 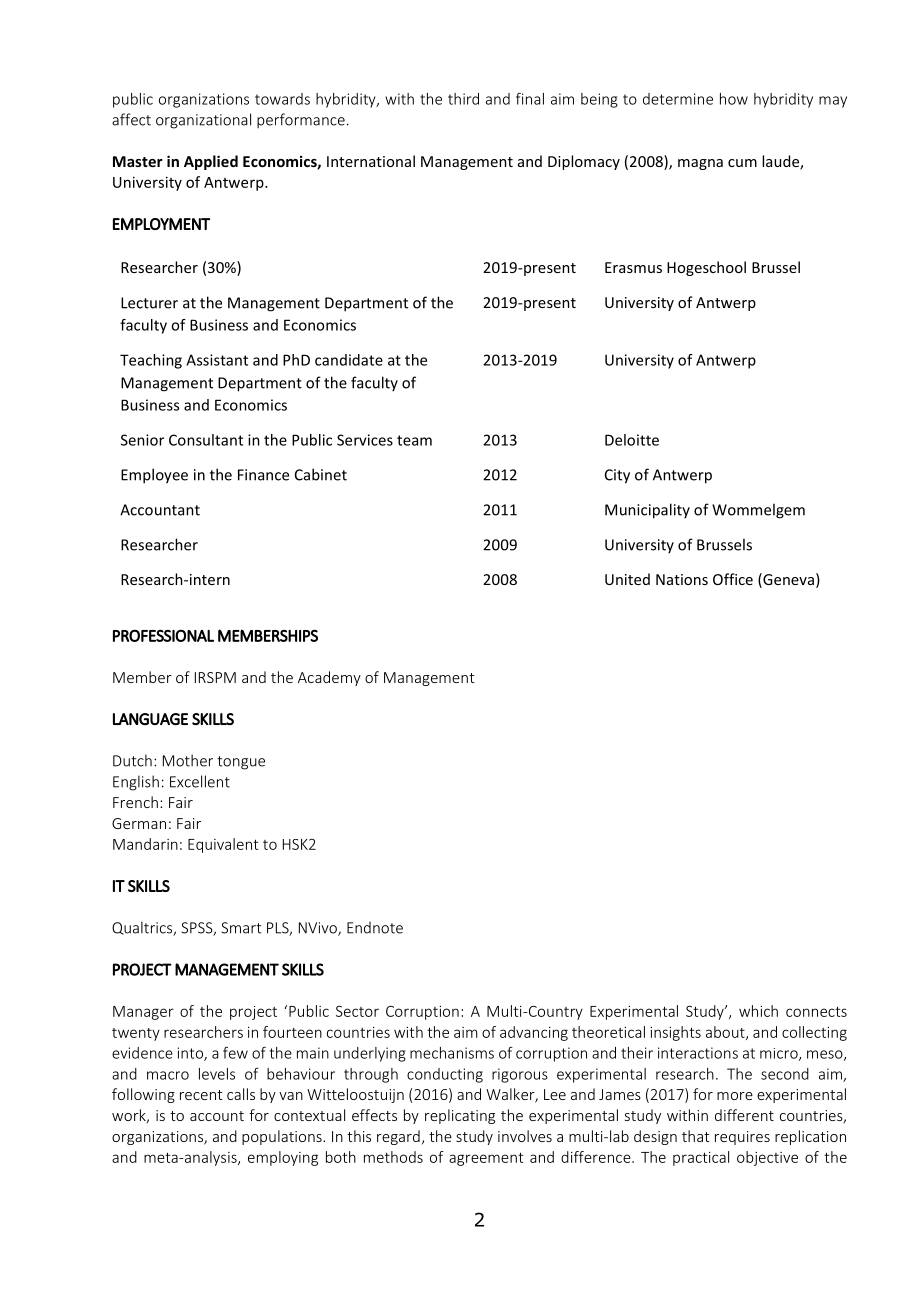 I want to click on third, so click(x=463, y=99).
